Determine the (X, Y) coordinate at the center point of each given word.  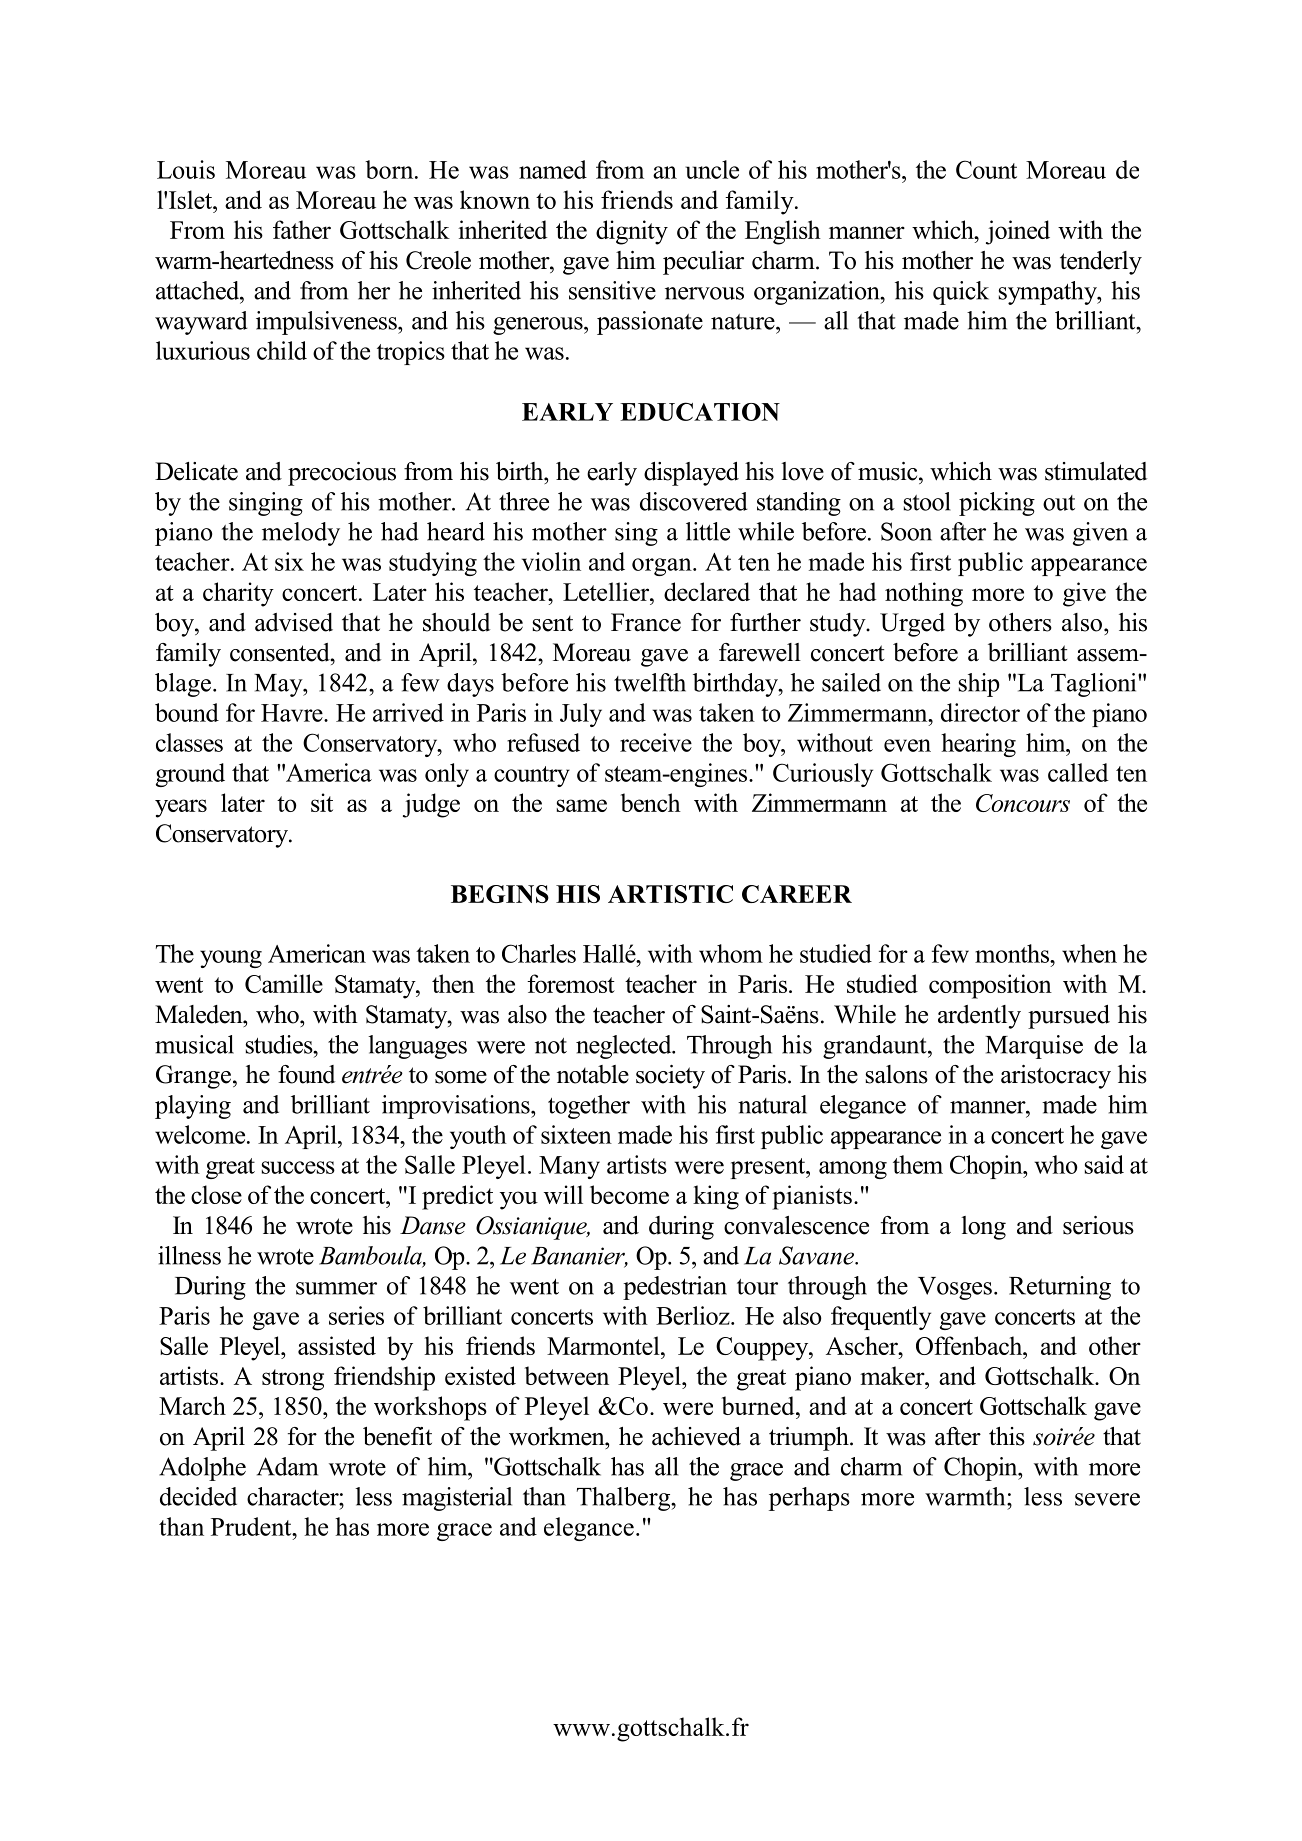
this (1007, 1436)
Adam (287, 1466)
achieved (696, 1436)
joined (1018, 232)
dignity (632, 232)
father (302, 229)
